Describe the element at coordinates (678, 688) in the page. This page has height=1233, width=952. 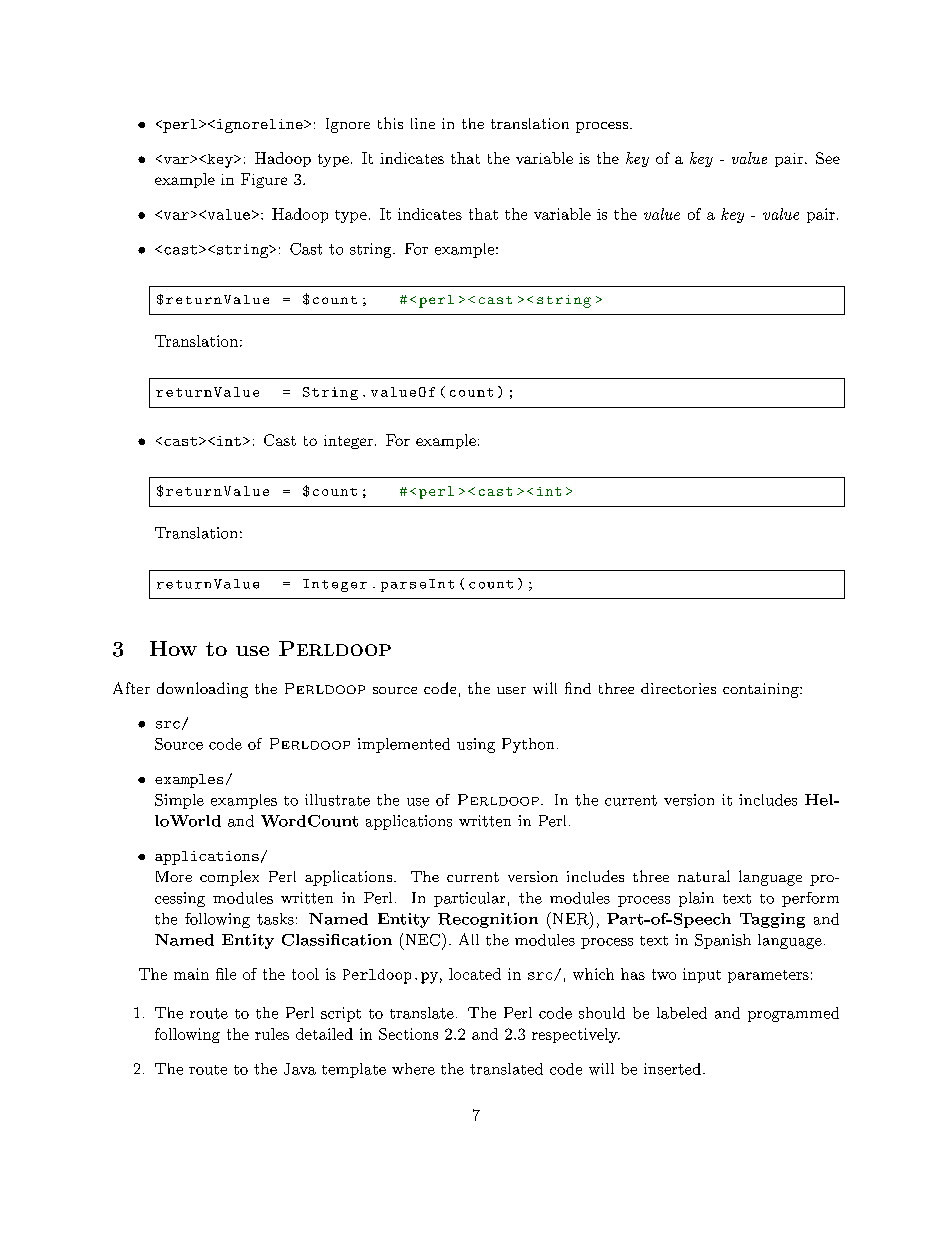
I see `directories` at that location.
